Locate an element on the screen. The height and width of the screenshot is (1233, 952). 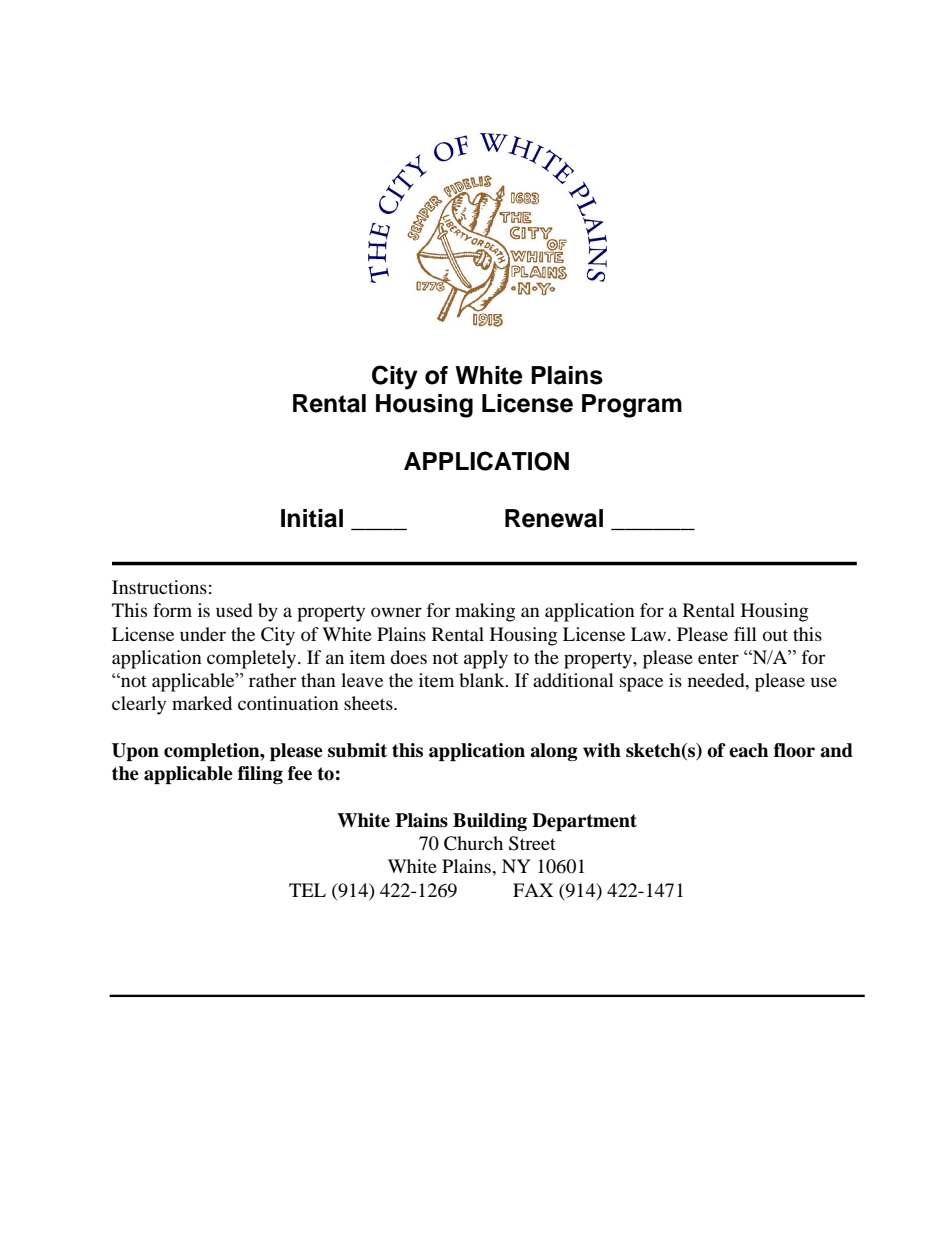
making is located at coordinates (485, 612).
